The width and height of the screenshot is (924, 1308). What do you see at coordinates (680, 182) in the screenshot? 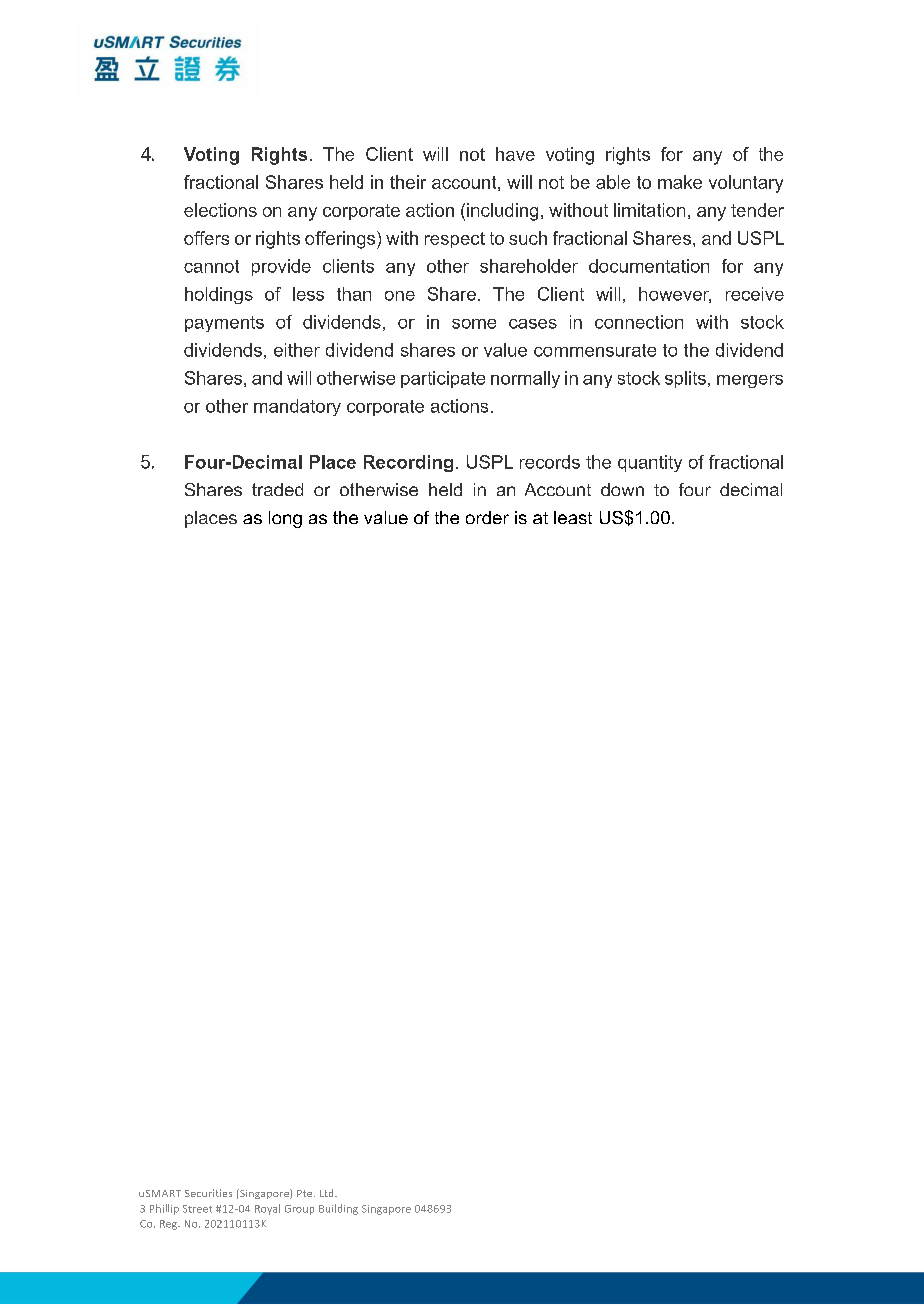
I see `make` at bounding box center [680, 182].
